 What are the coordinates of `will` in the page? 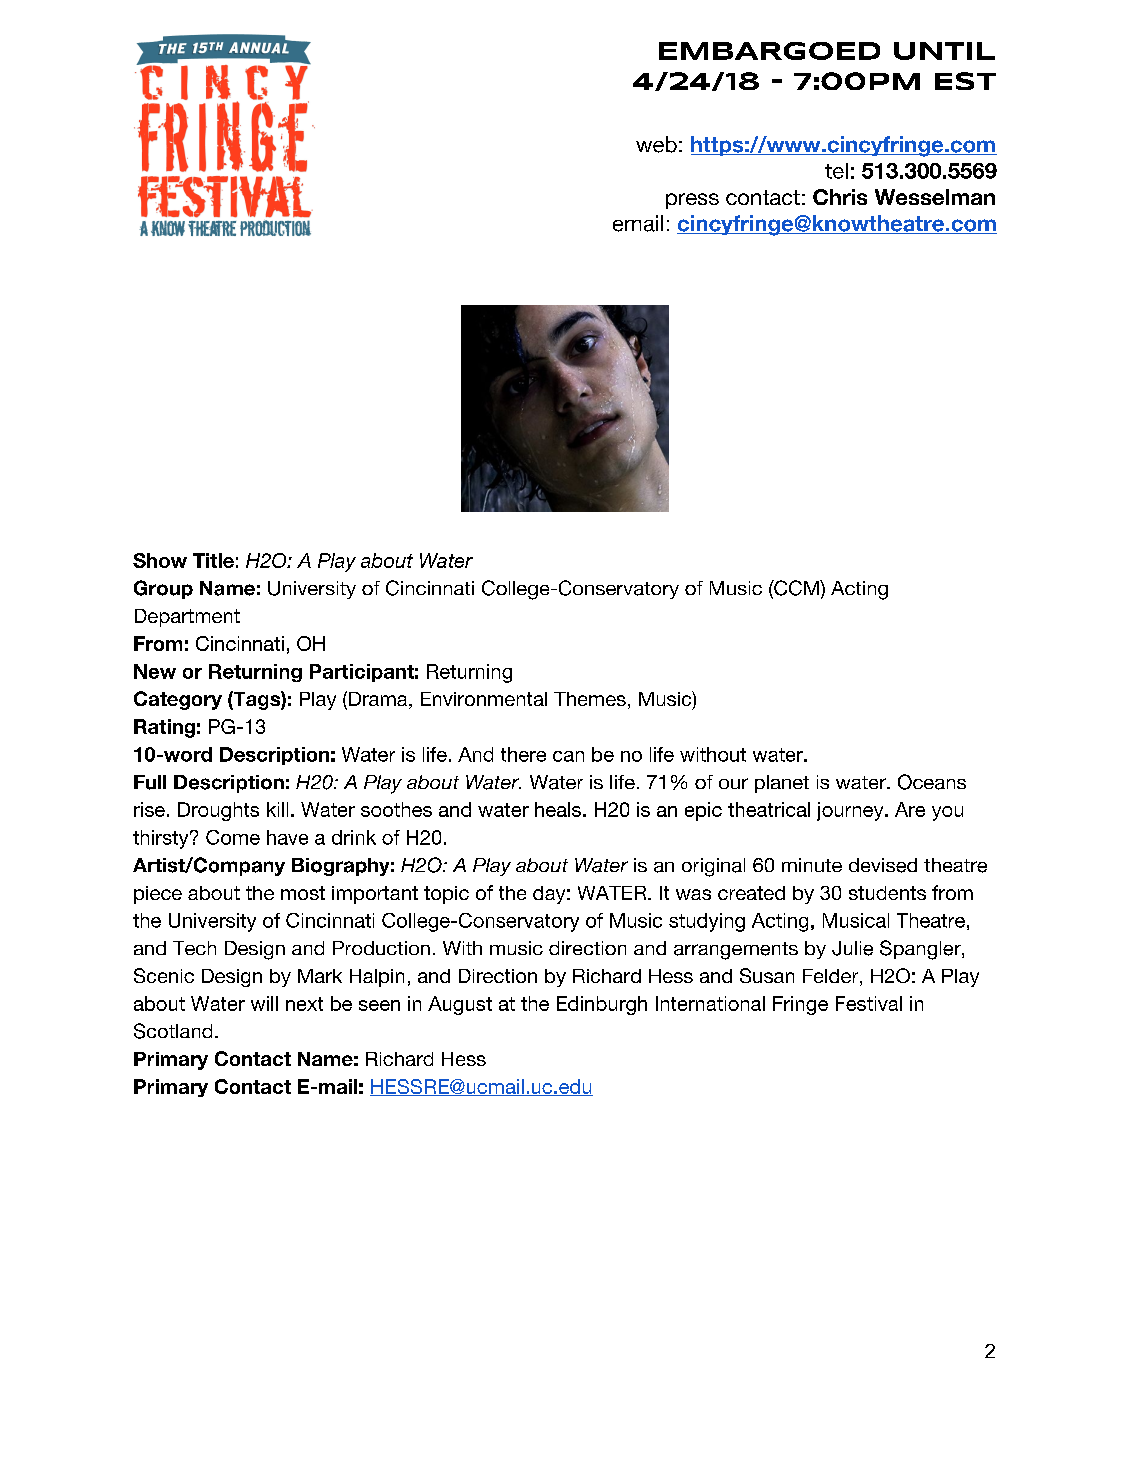 It's located at (264, 1003).
